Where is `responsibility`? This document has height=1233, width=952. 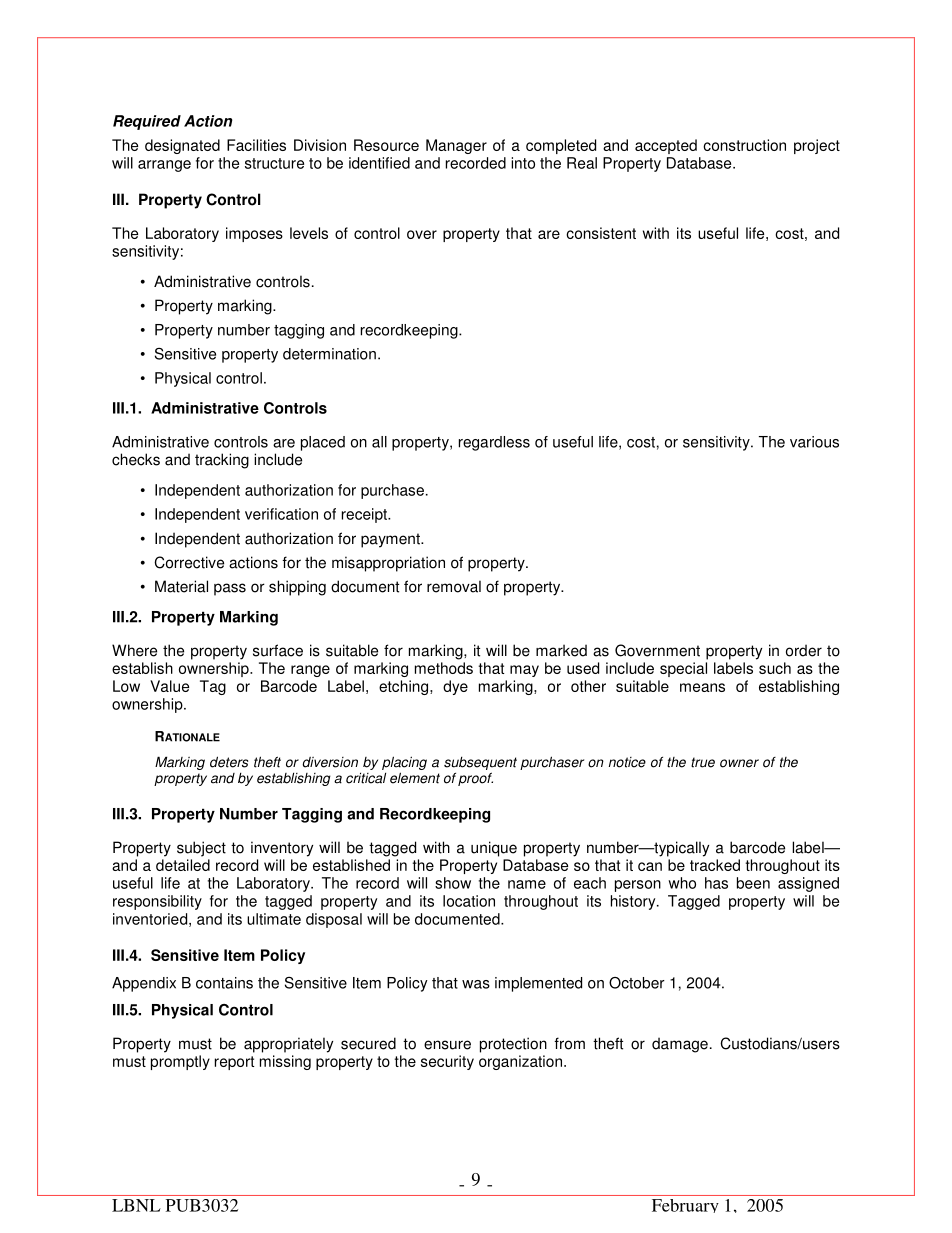 responsibility is located at coordinates (157, 902).
